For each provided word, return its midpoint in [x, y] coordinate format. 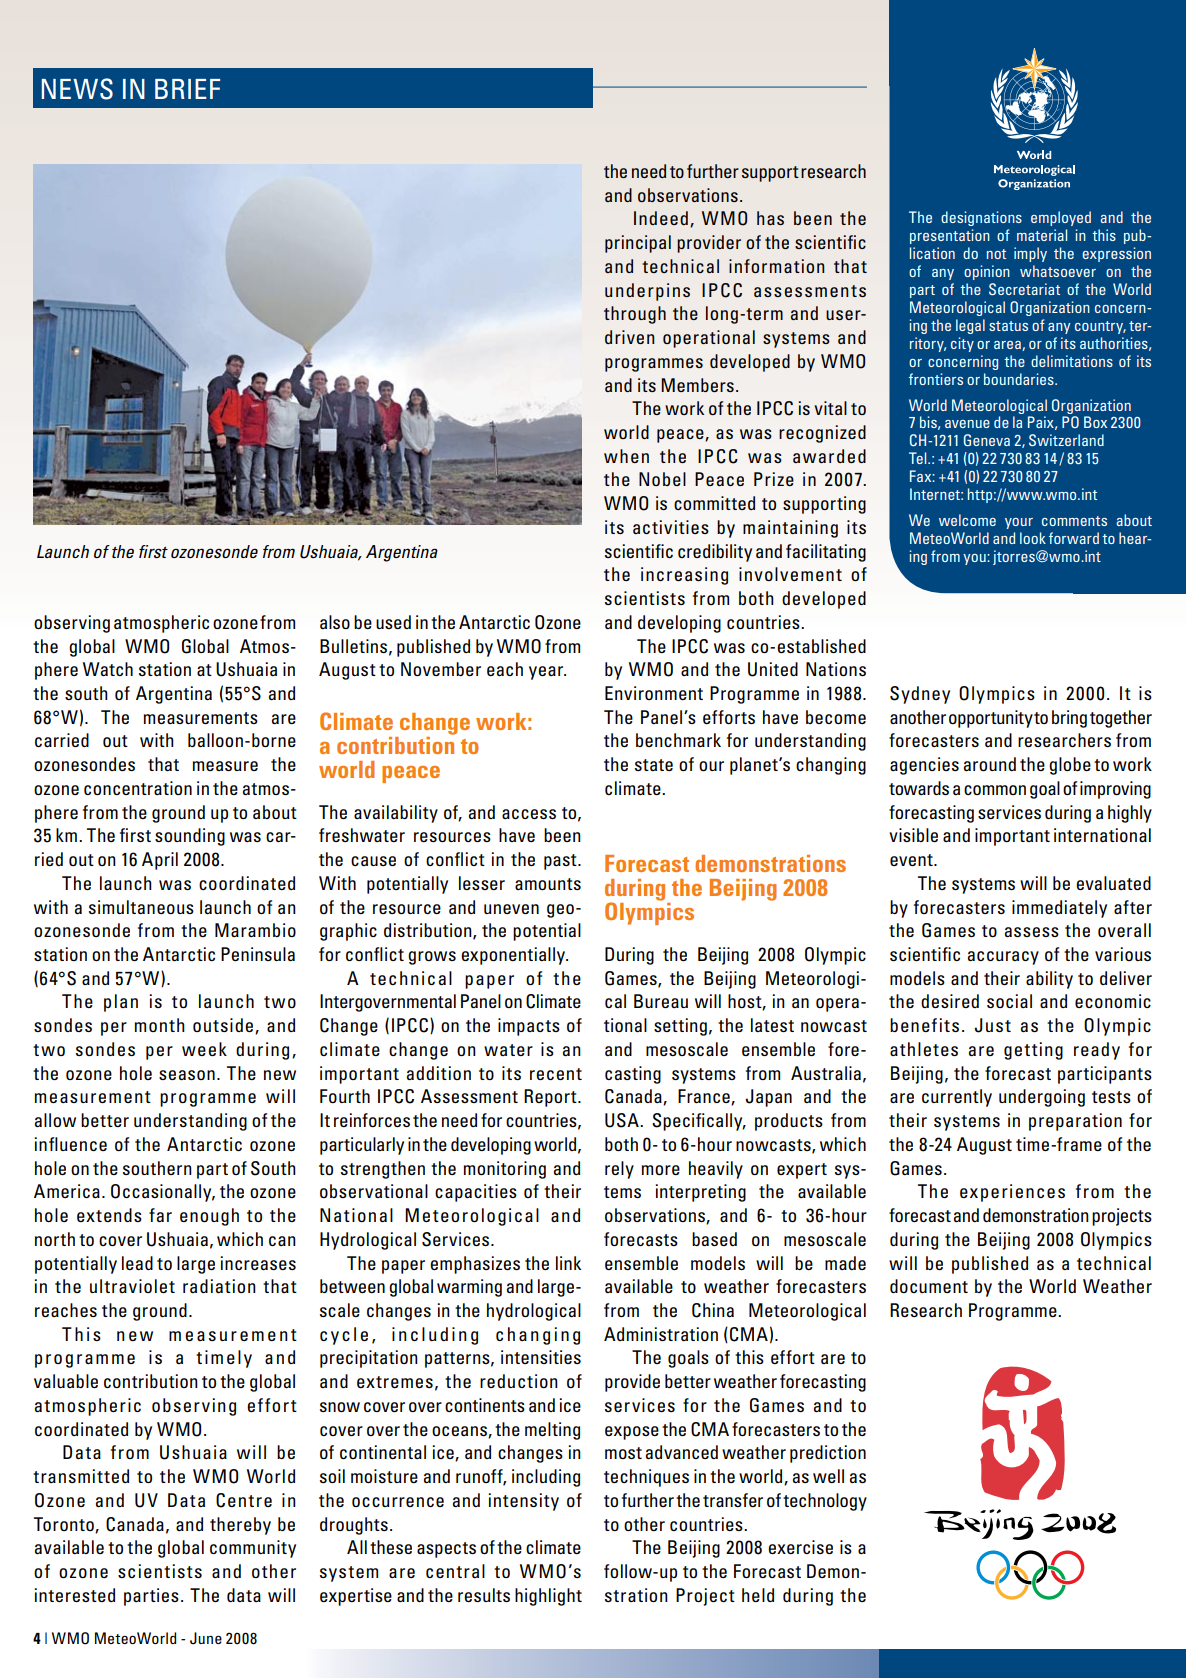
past [561, 862]
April [160, 861]
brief [187, 89]
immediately [1059, 909]
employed [1061, 218]
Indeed [661, 218]
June [206, 1638]
